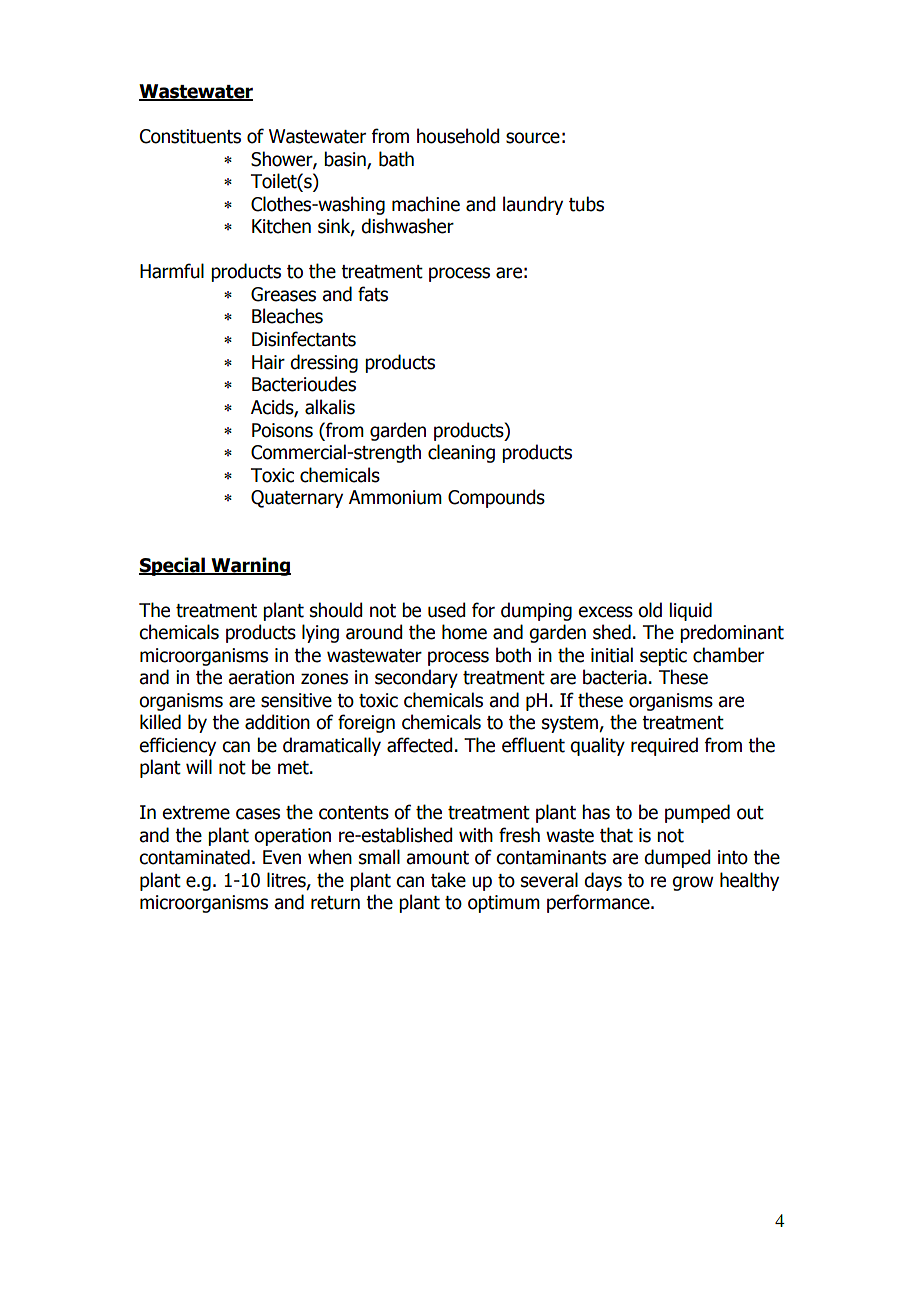  I want to click on Constituents, so click(190, 136).
